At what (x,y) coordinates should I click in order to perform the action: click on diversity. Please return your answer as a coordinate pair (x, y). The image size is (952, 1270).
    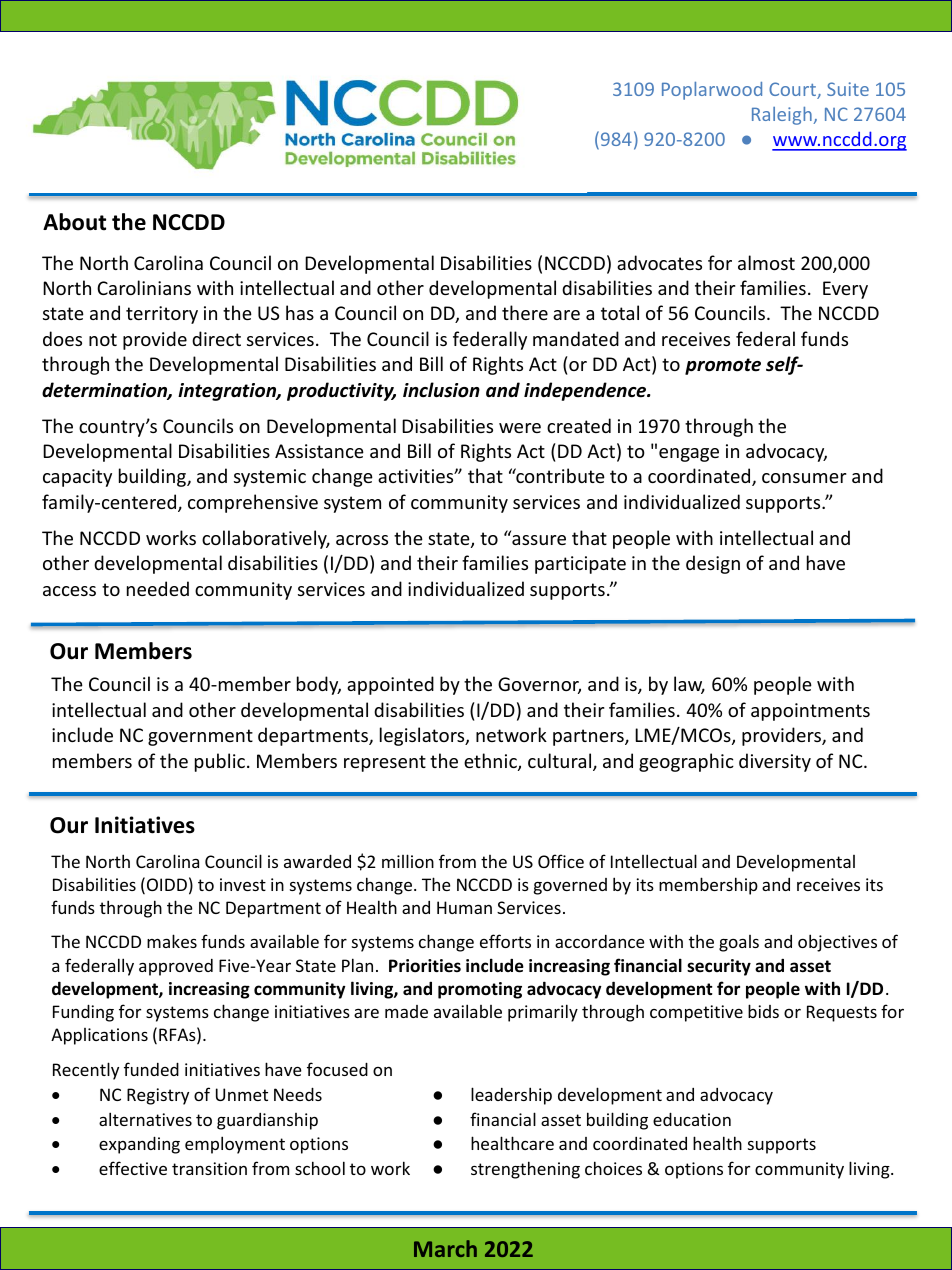
    Looking at the image, I should click on (775, 762).
